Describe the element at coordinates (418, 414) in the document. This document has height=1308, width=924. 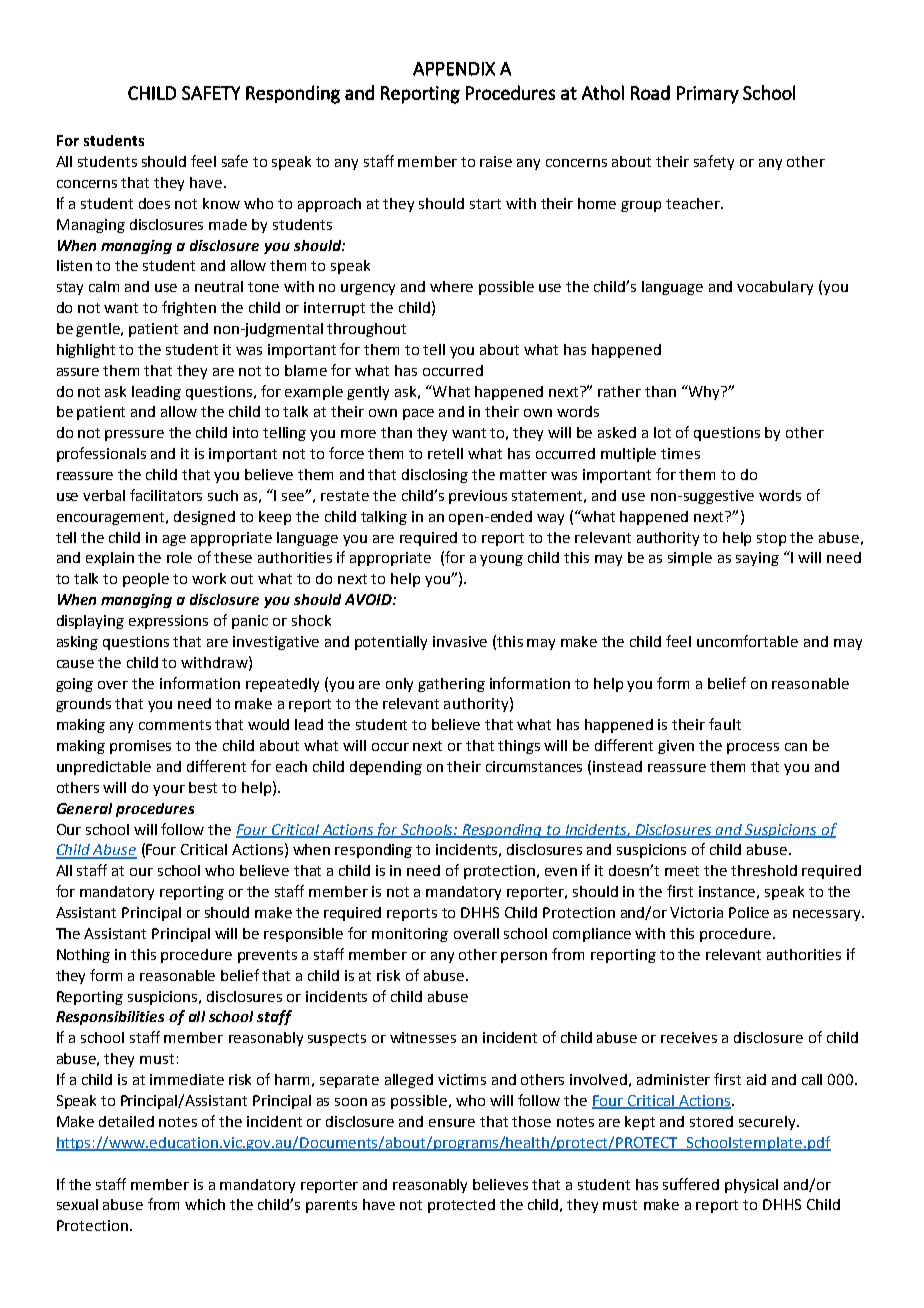
I see `pace` at that location.
